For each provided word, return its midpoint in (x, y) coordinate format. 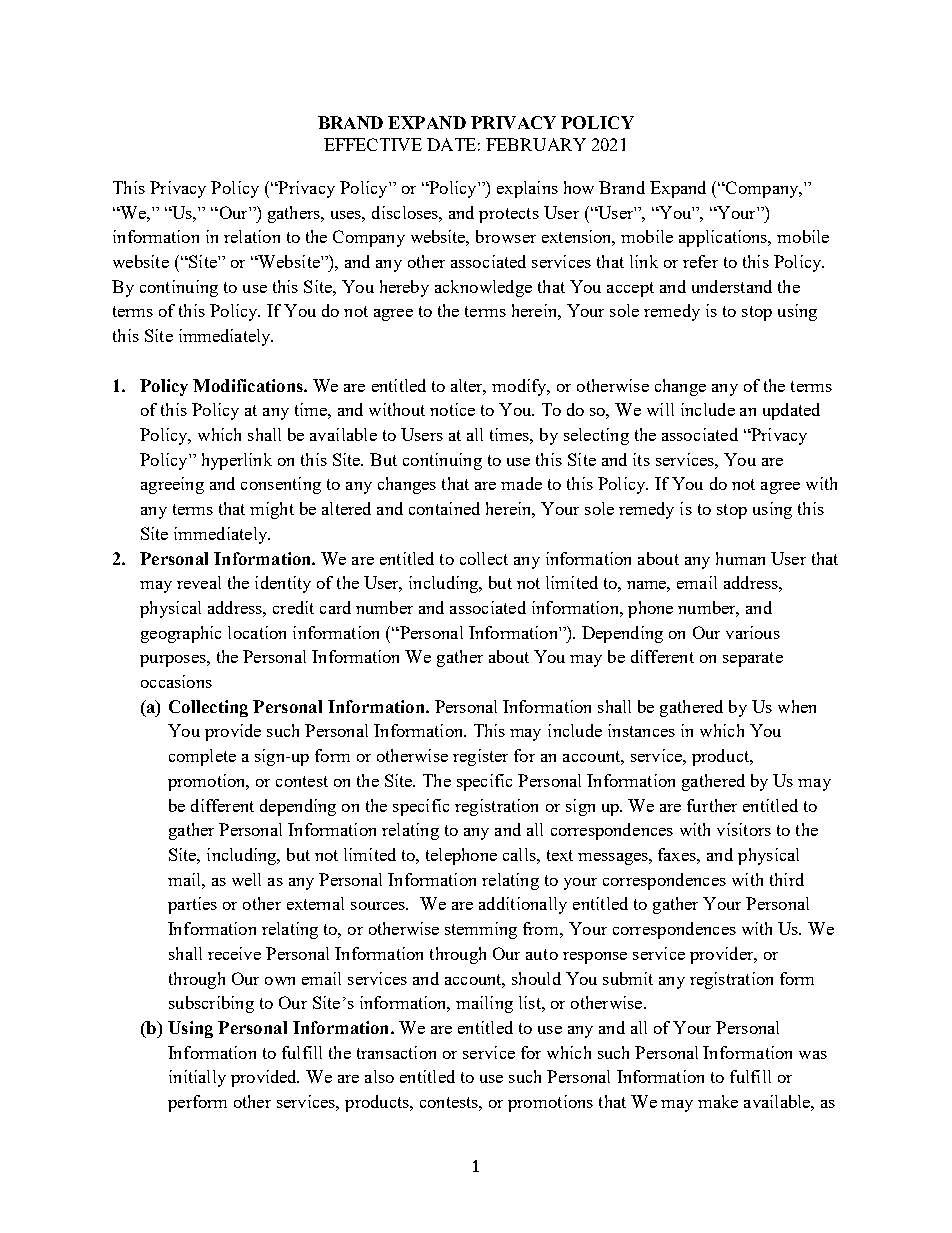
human (740, 558)
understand (732, 286)
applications (724, 238)
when (797, 706)
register (480, 757)
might (272, 510)
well (246, 879)
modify (520, 387)
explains (527, 189)
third (787, 879)
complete (202, 757)
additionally (523, 905)
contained (444, 508)
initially (197, 1078)
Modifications (249, 385)
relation (252, 236)
